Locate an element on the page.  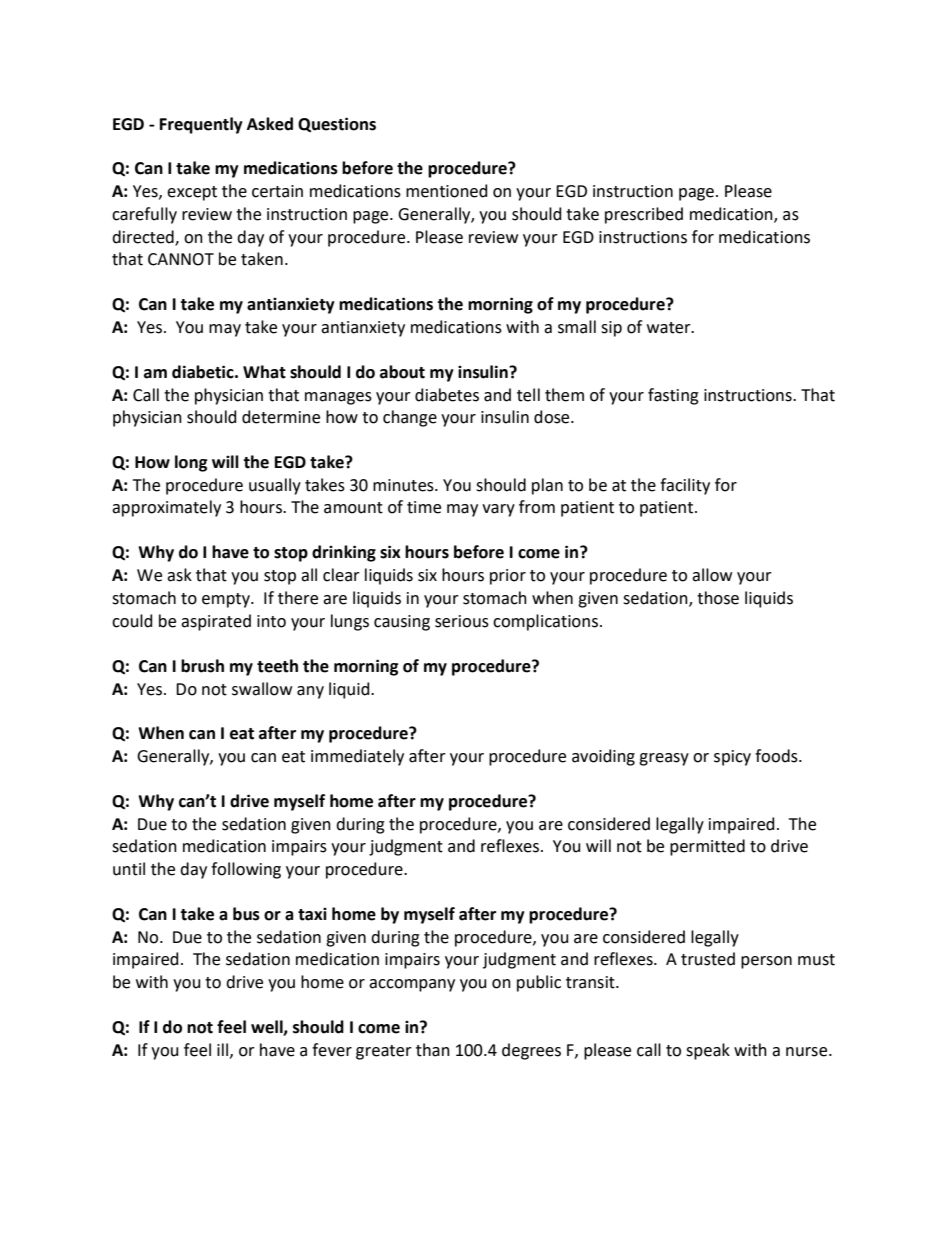
Frequently is located at coordinates (201, 125).
